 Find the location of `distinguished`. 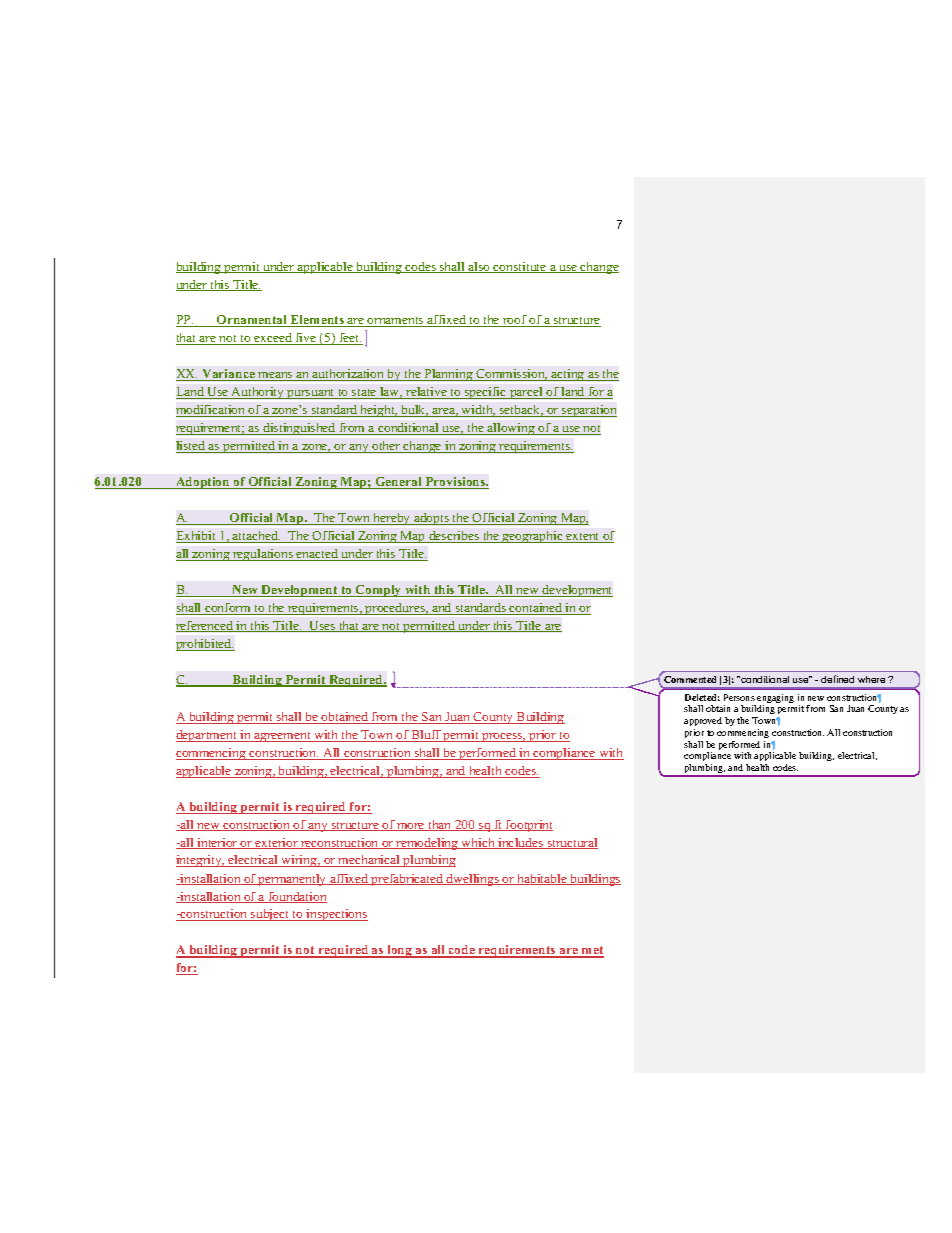

distinguished is located at coordinates (299, 429).
